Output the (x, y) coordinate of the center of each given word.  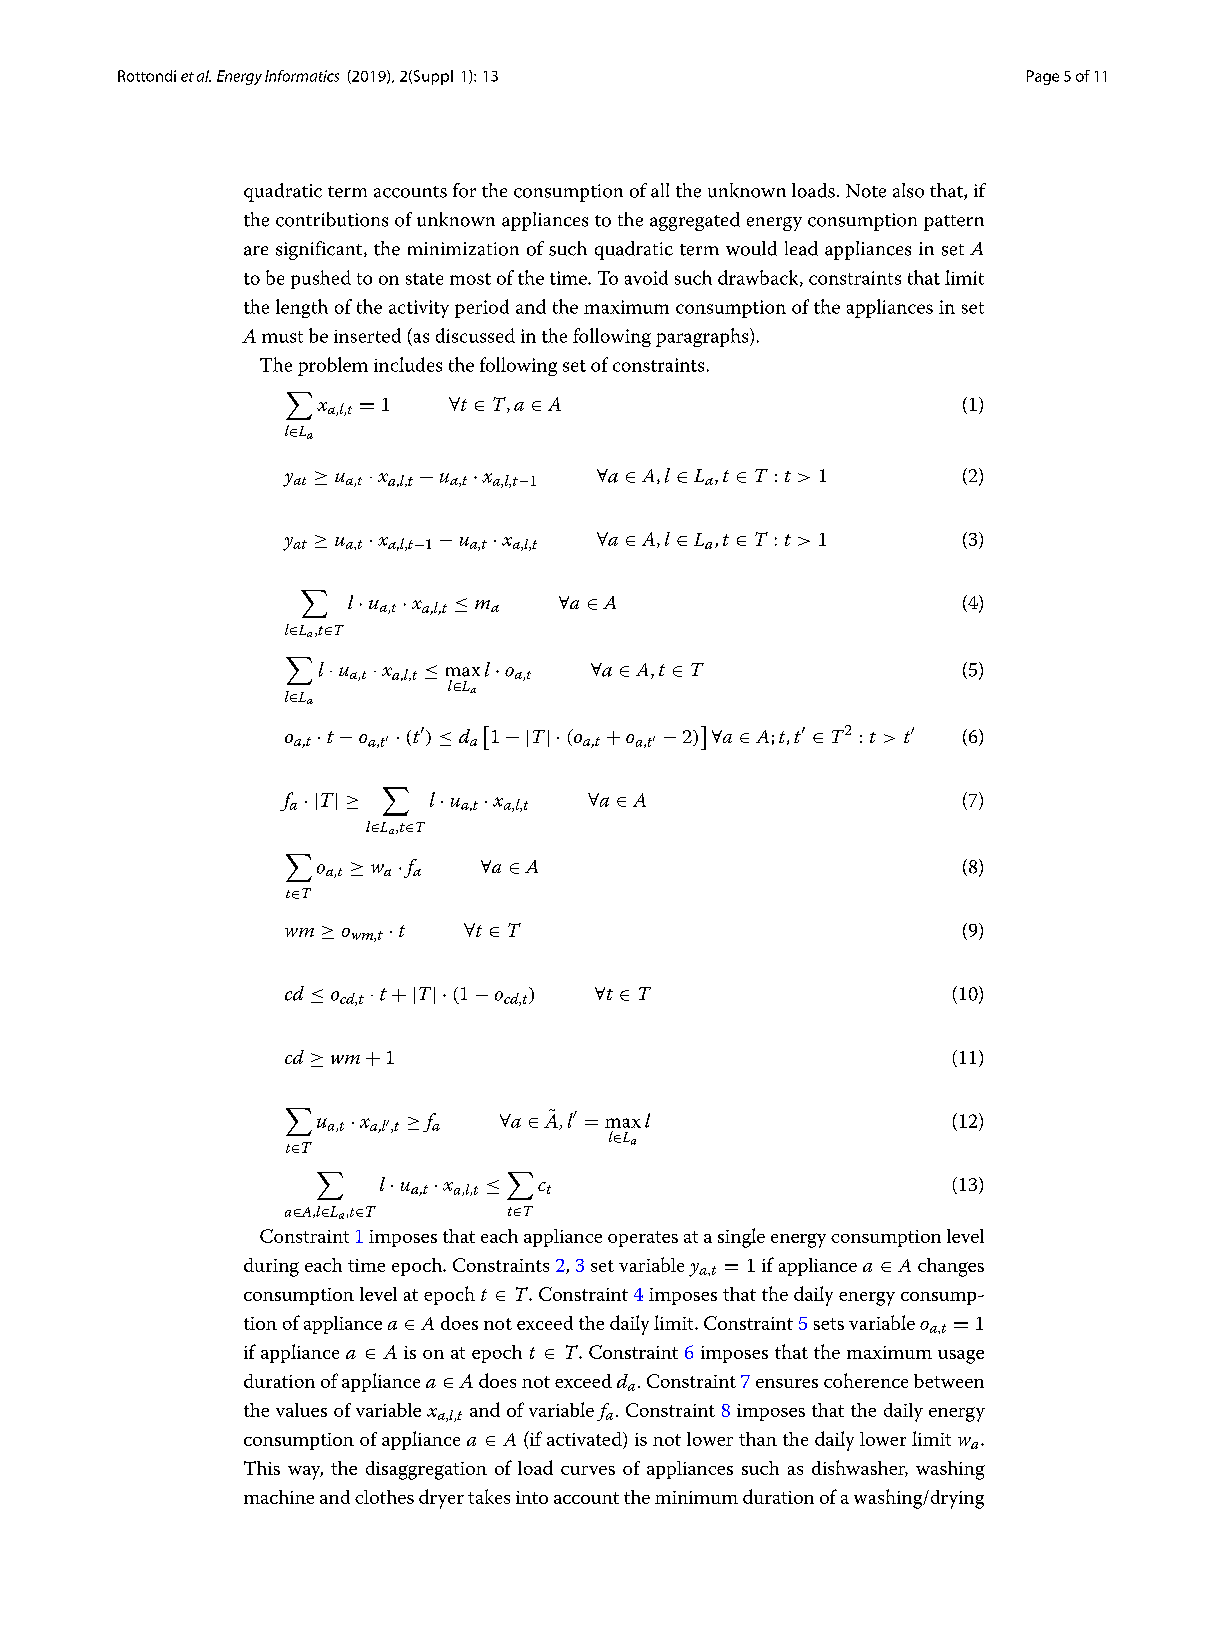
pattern (954, 223)
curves (588, 1470)
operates (643, 1239)
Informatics (302, 76)
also (908, 190)
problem (333, 366)
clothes (384, 1497)
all (660, 190)
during (271, 1267)
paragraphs (703, 337)
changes (951, 1267)
